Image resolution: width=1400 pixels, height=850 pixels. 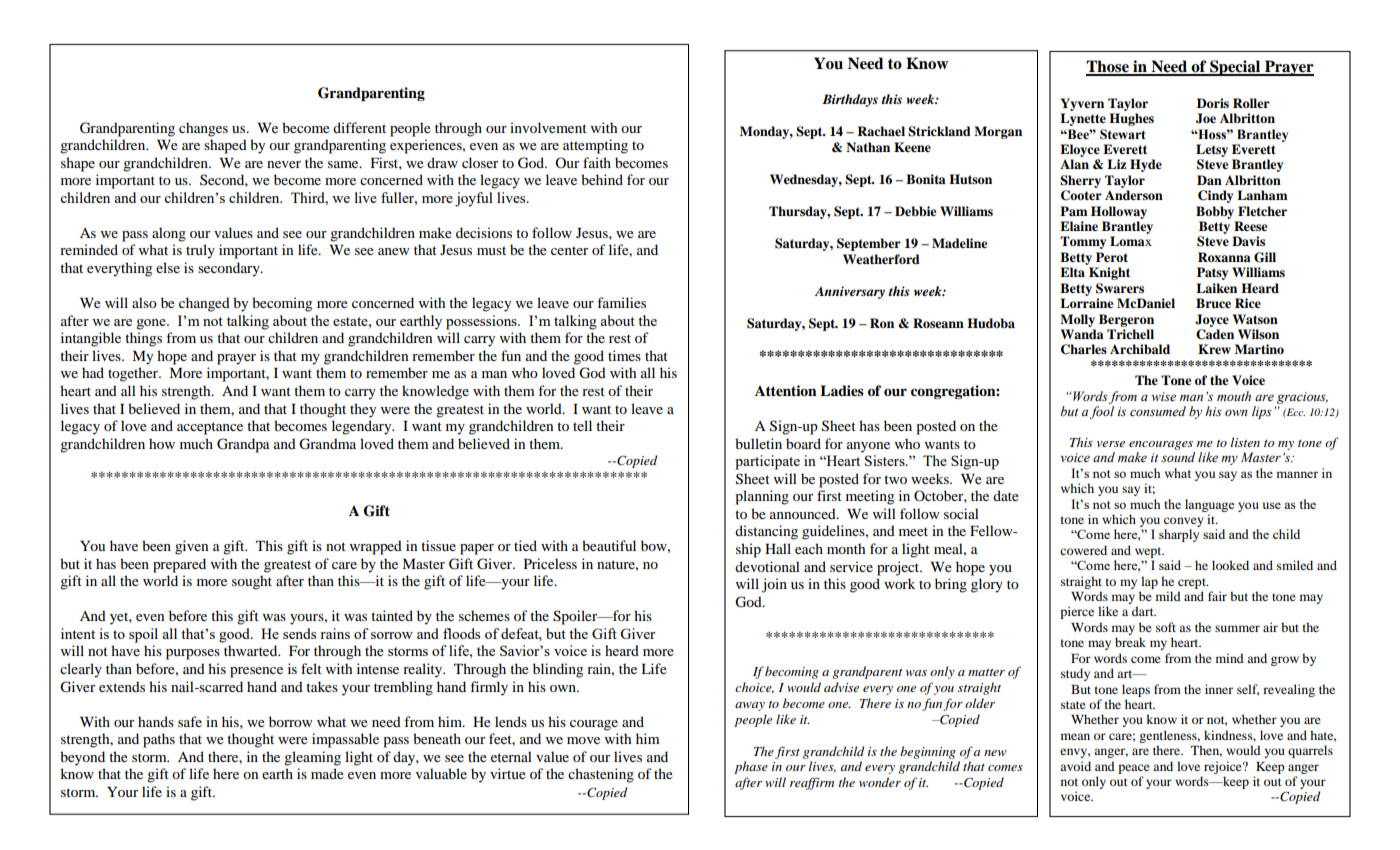 I want to click on changes, so click(x=203, y=129).
